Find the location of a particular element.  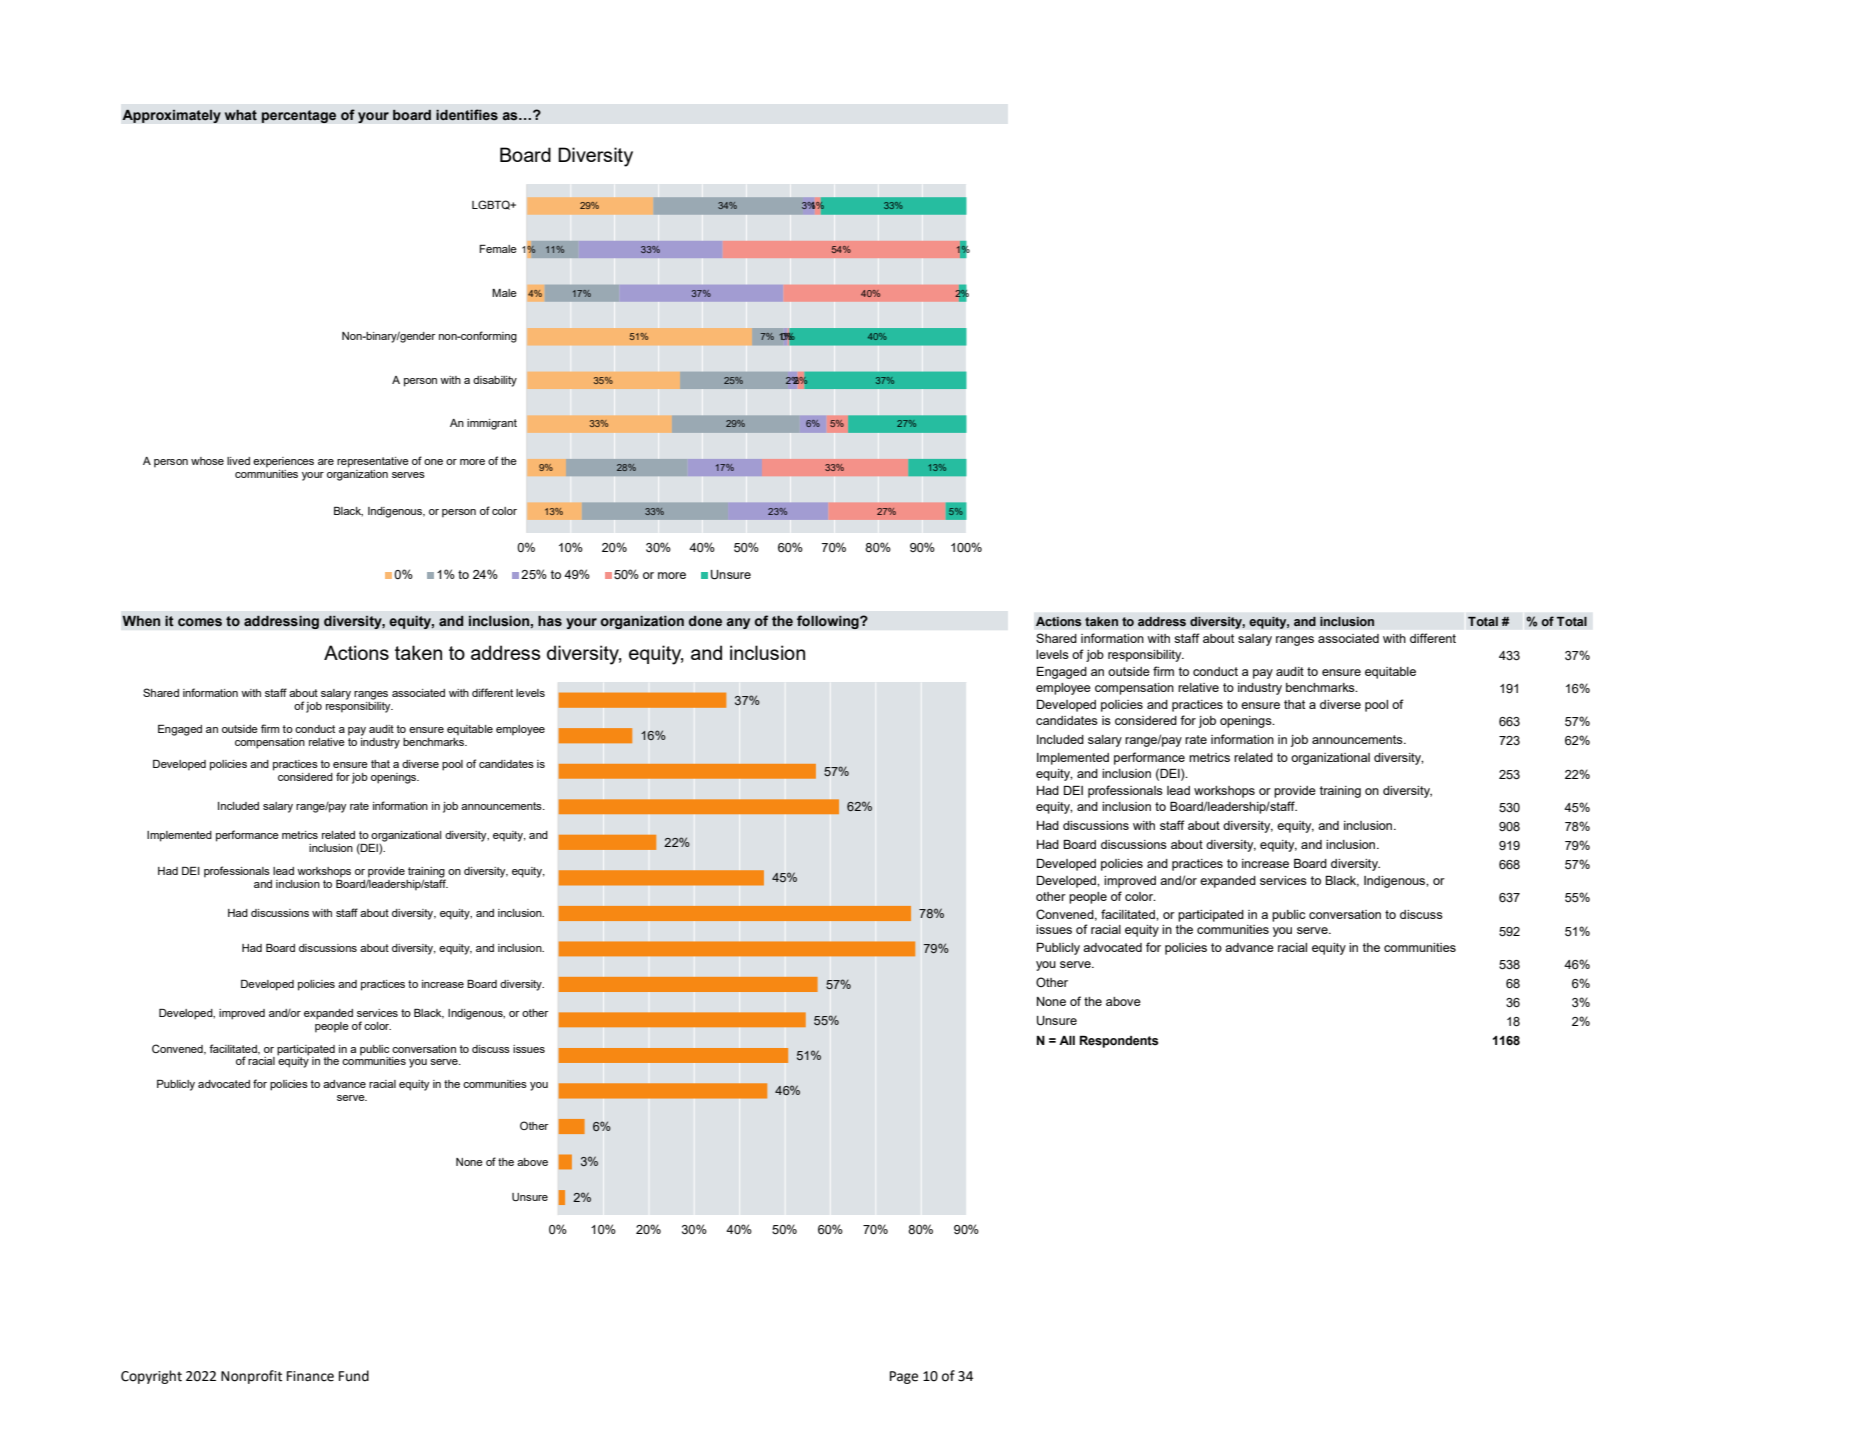

Respondents is located at coordinates (1119, 1042).
